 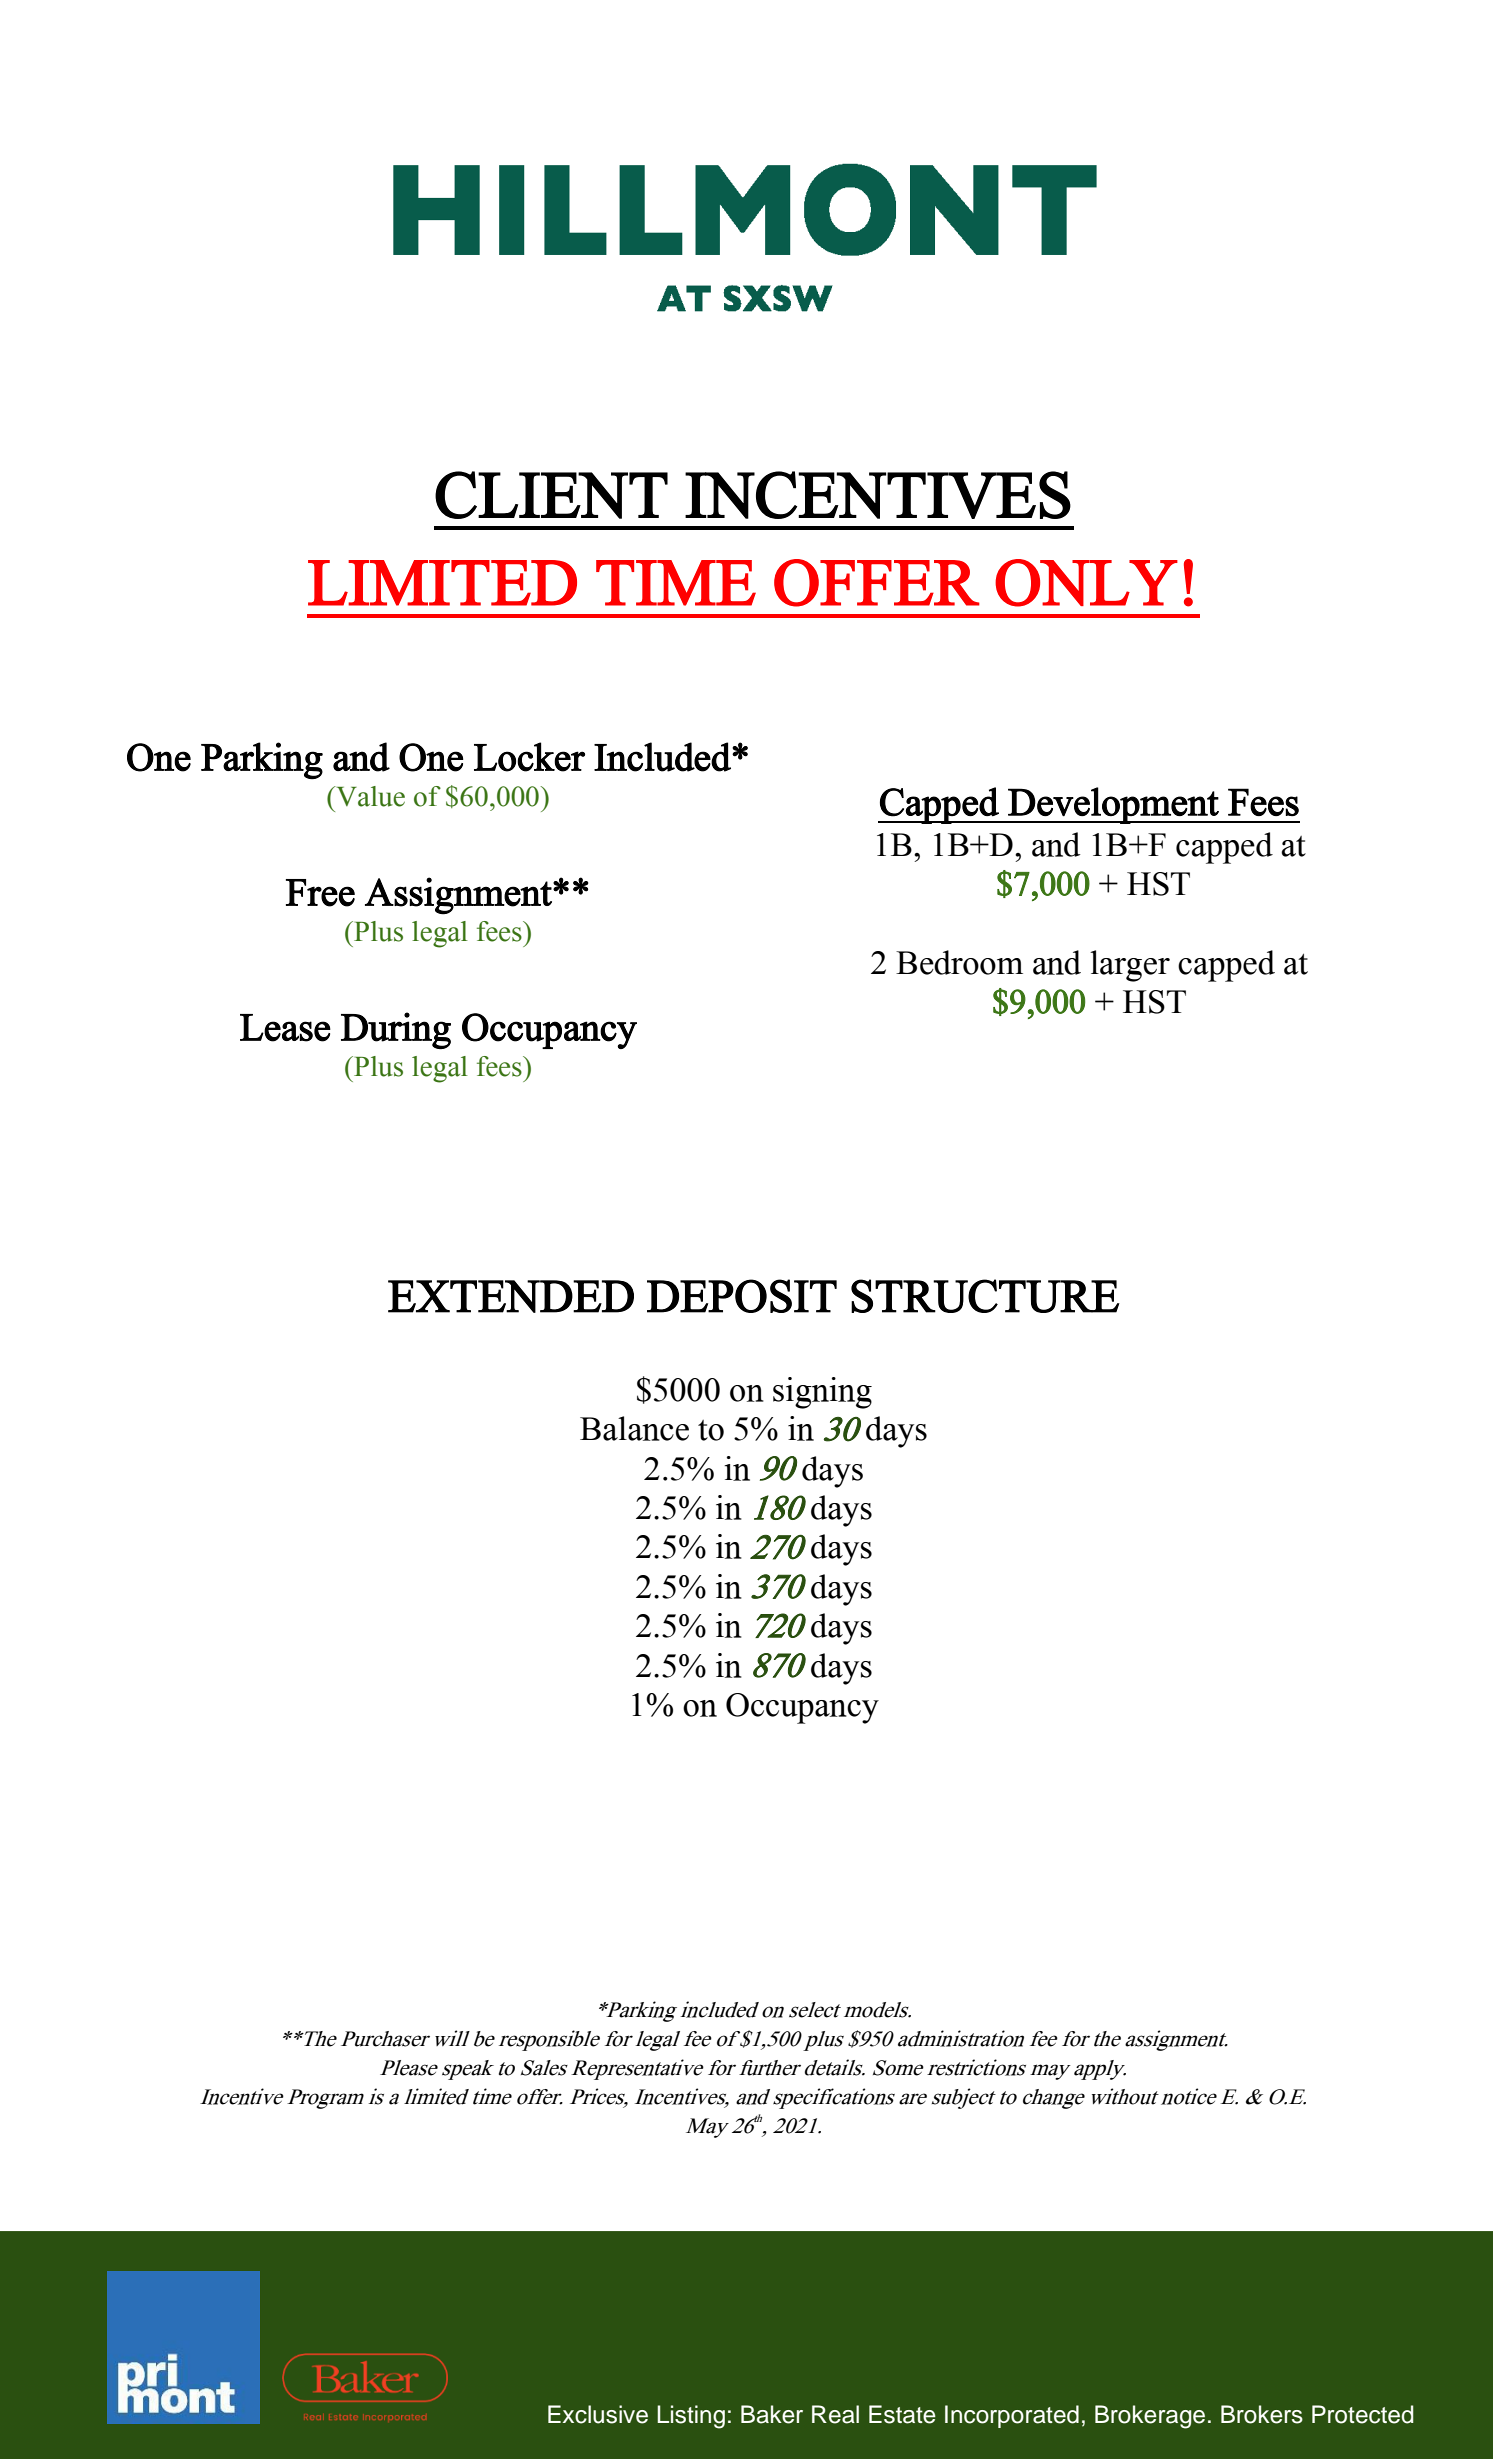 What do you see at coordinates (320, 893) in the page?
I see `Free` at bounding box center [320, 893].
